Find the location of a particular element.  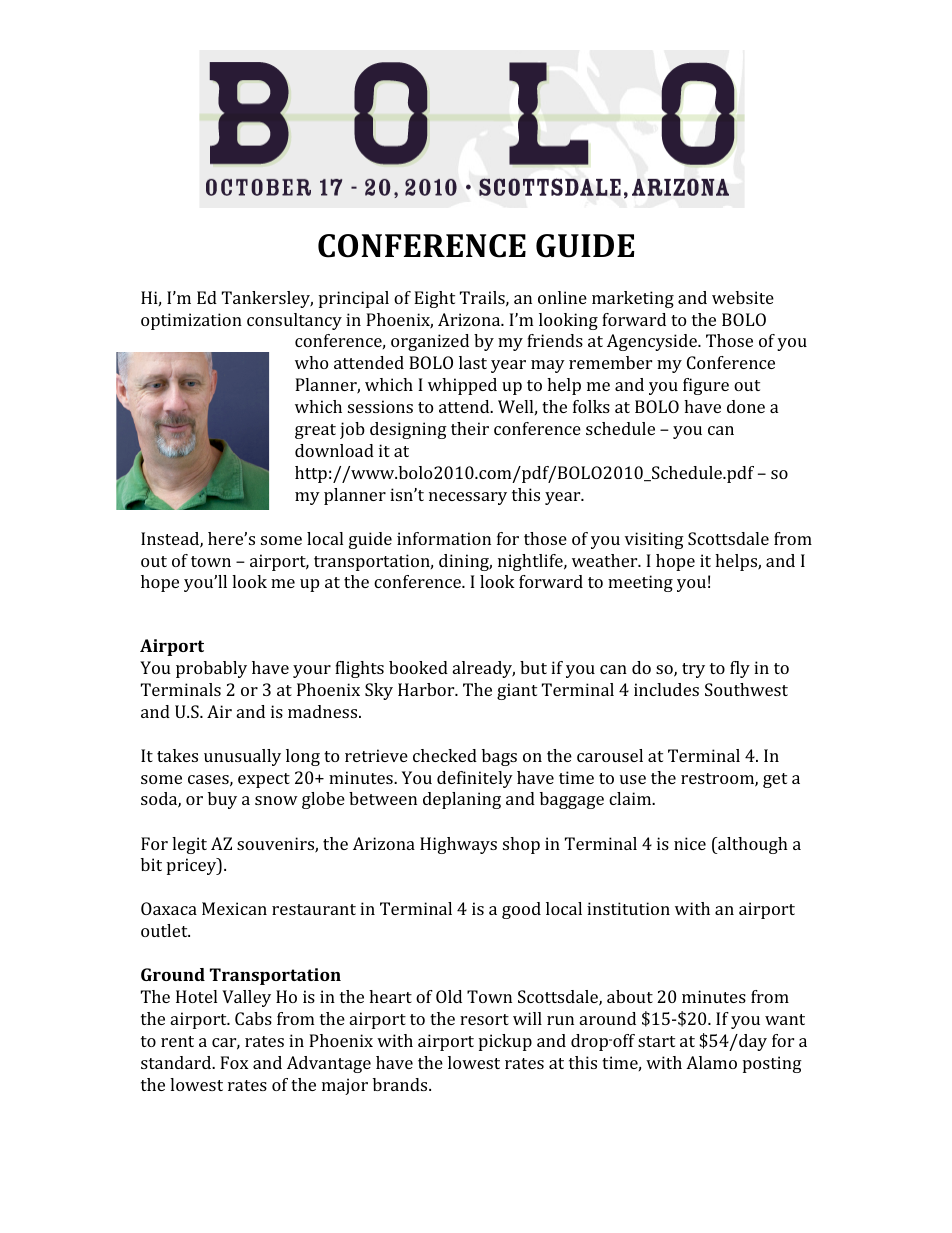

Southwest is located at coordinates (746, 689).
